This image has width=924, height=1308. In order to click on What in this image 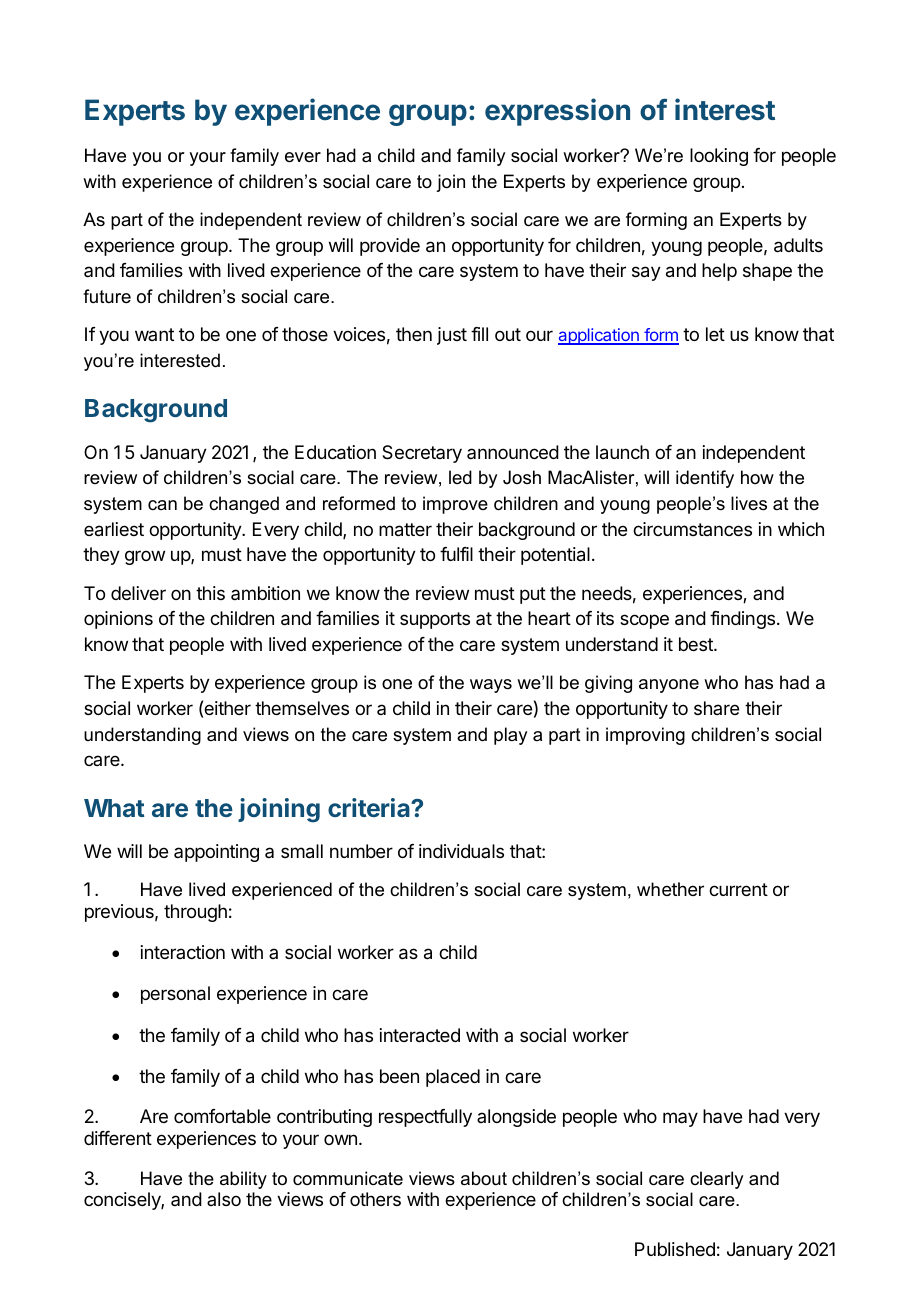, I will do `click(114, 808)`.
